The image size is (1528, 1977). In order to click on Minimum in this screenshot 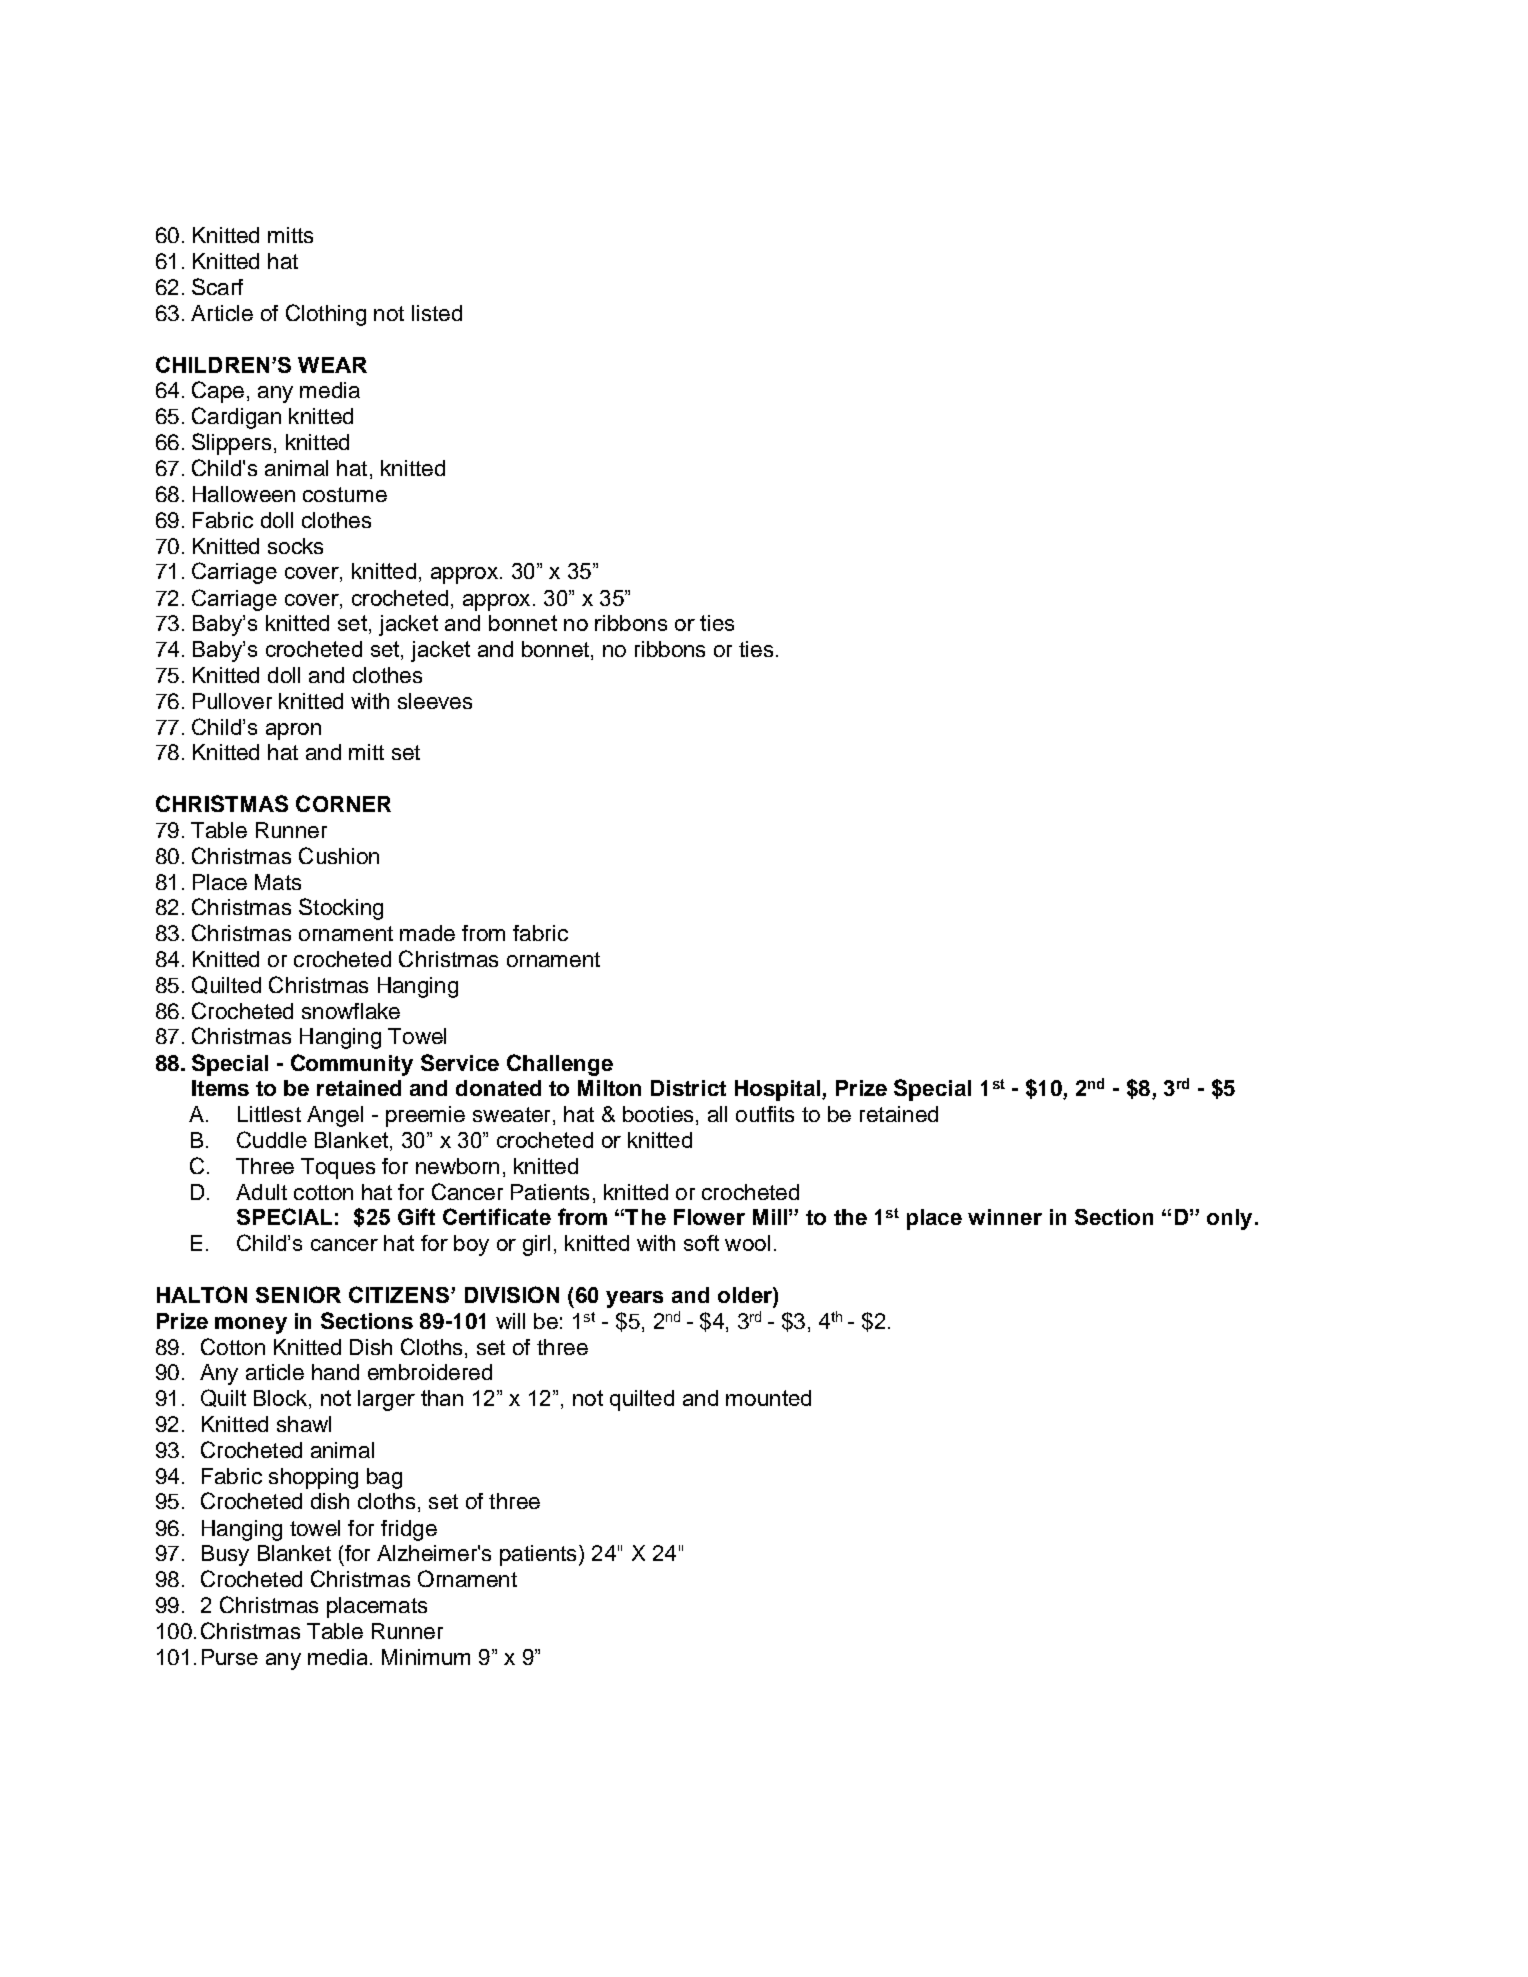, I will do `click(426, 1657)`.
